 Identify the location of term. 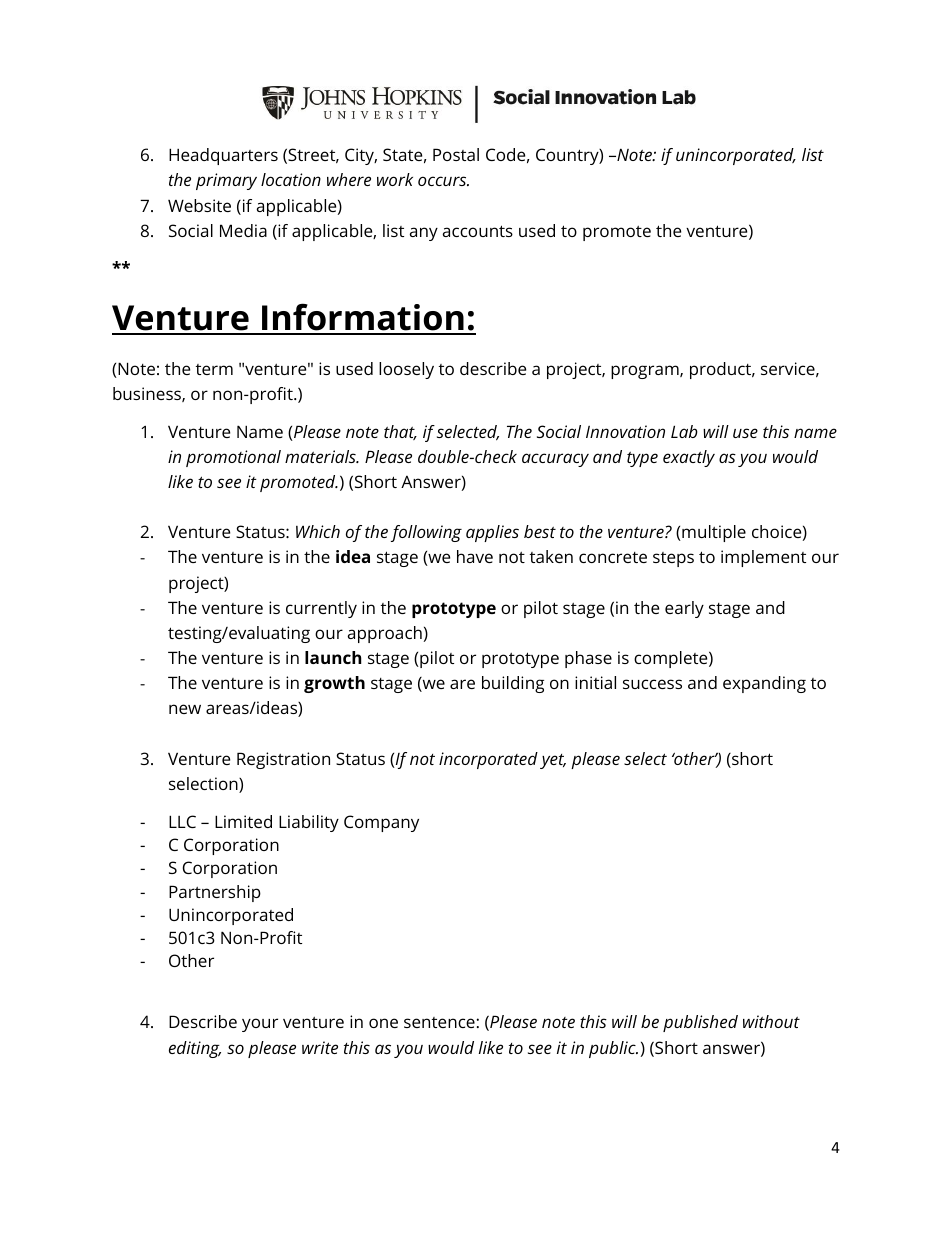
(214, 369).
